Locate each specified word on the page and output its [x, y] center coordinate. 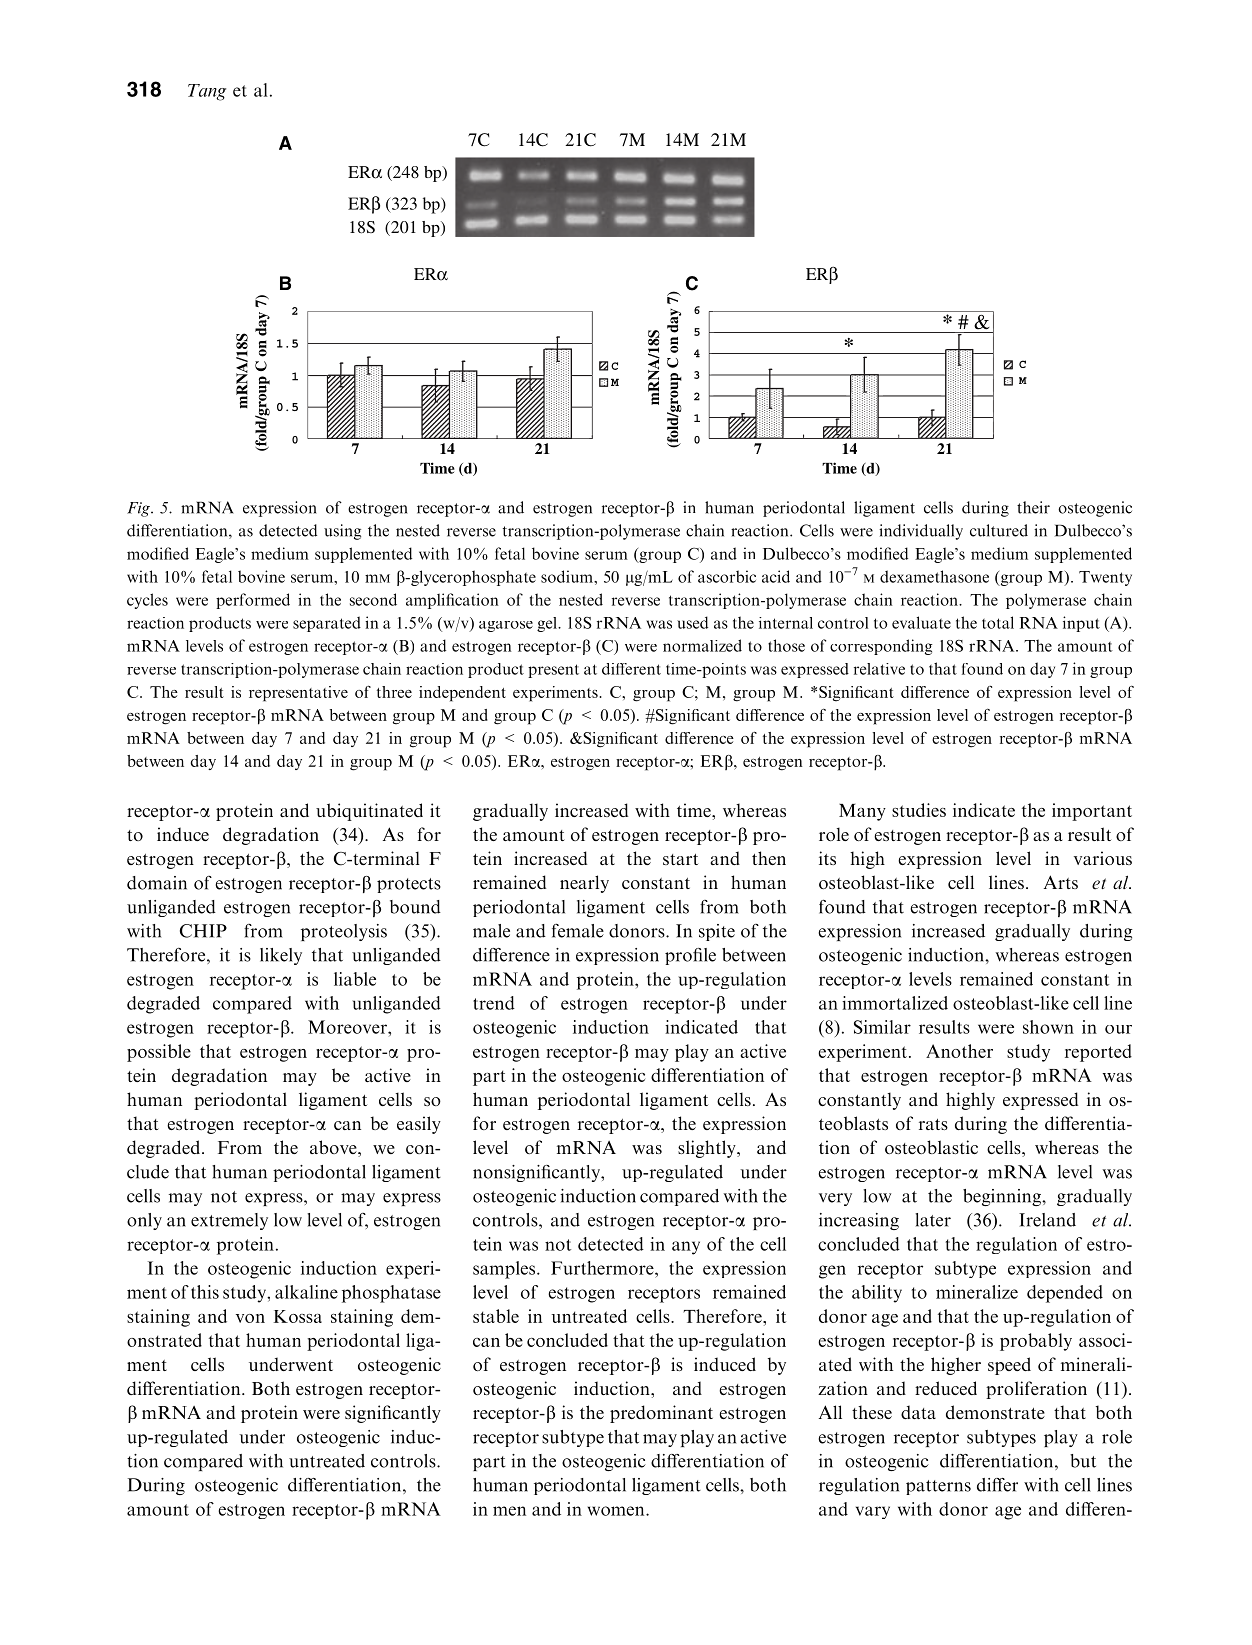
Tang [207, 92]
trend [494, 1003]
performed [253, 601]
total [998, 622]
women [617, 1511]
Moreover [348, 1027]
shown [1048, 1027]
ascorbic [727, 576]
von [250, 1318]
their [1033, 507]
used [692, 622]
